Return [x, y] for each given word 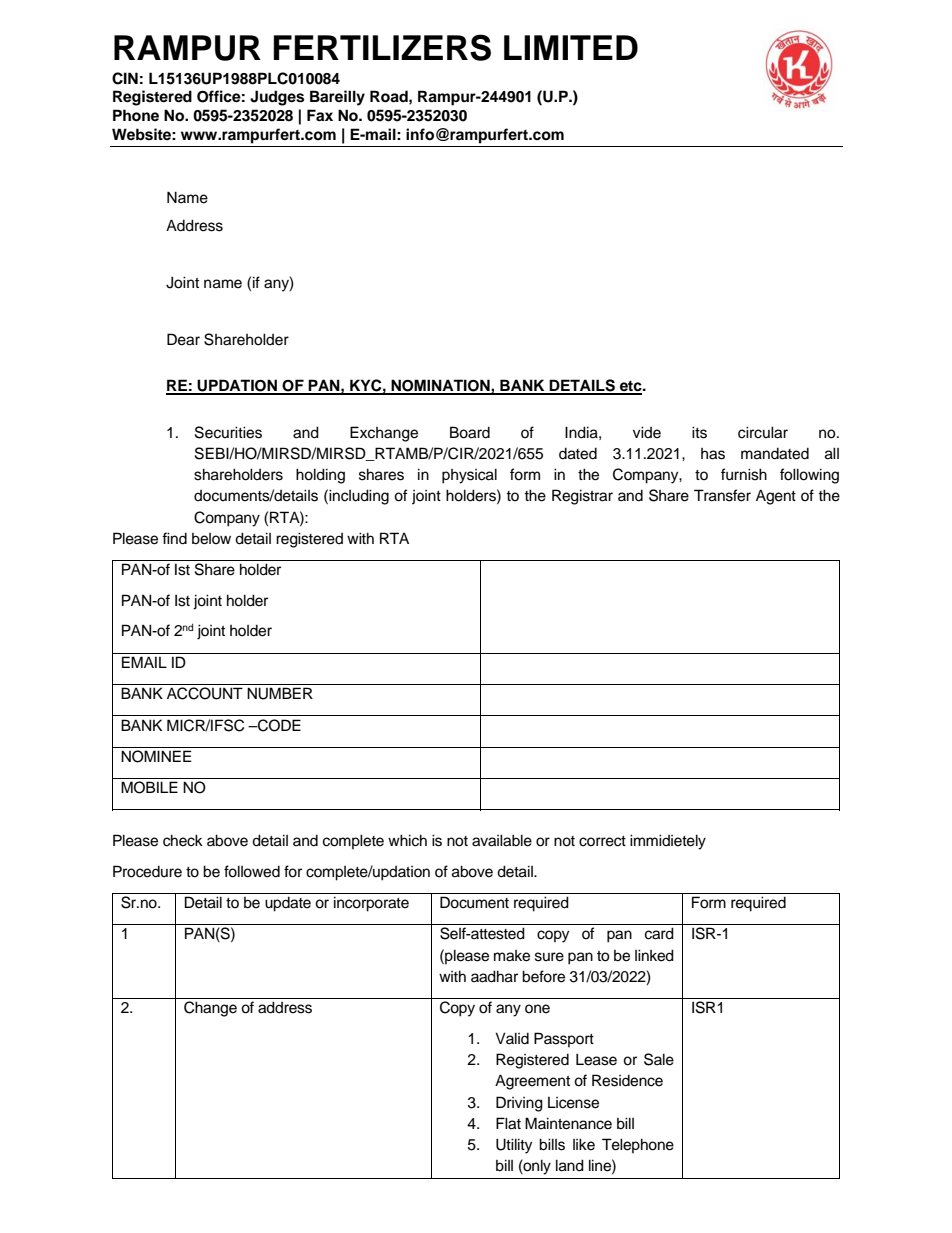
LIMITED [571, 47]
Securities [228, 432]
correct [602, 841]
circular [763, 432]
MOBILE [149, 787]
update [288, 904]
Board [470, 432]
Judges [277, 98]
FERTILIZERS [382, 47]
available [502, 840]
